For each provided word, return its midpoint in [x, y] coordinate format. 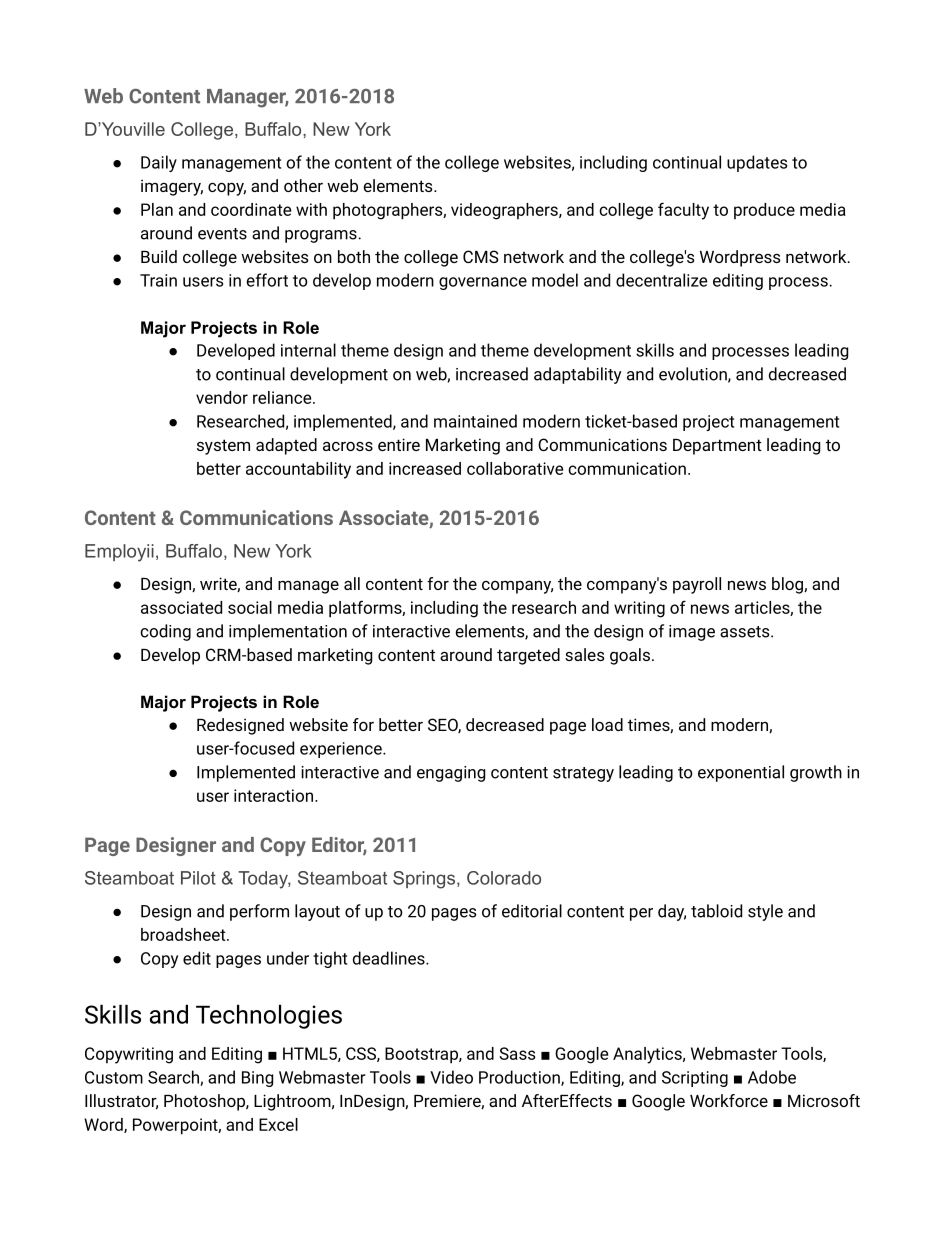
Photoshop [205, 1102]
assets [746, 632]
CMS [481, 256]
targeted [528, 656]
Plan [157, 209]
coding [165, 632]
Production [520, 1078]
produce [764, 211]
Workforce [729, 1100]
